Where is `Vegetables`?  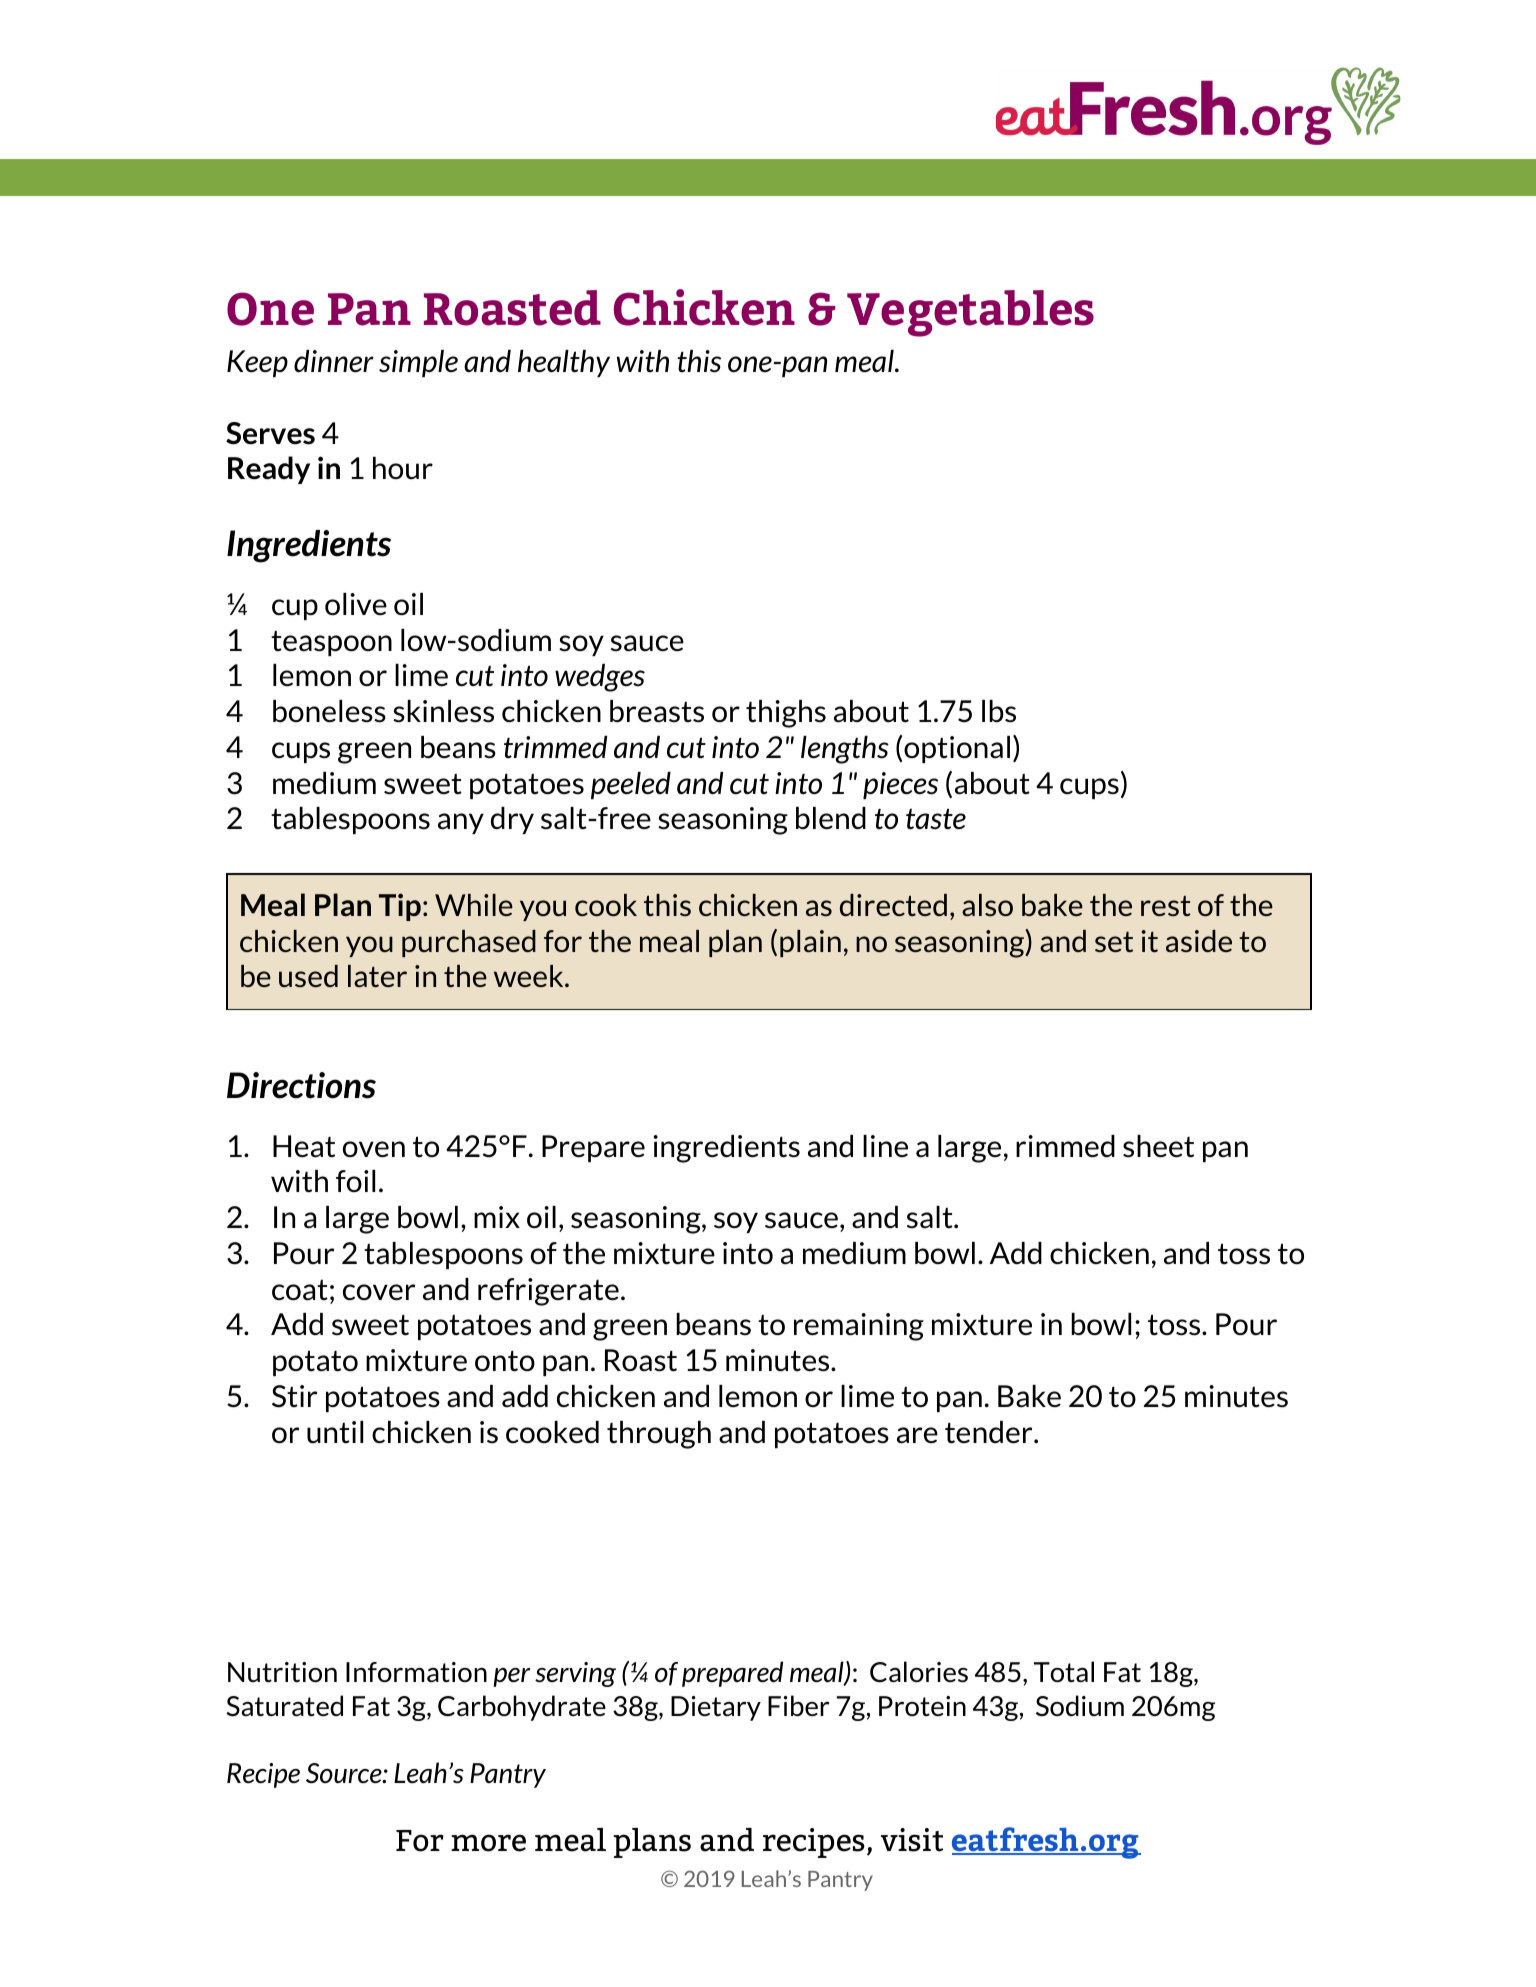 Vegetables is located at coordinates (970, 313).
